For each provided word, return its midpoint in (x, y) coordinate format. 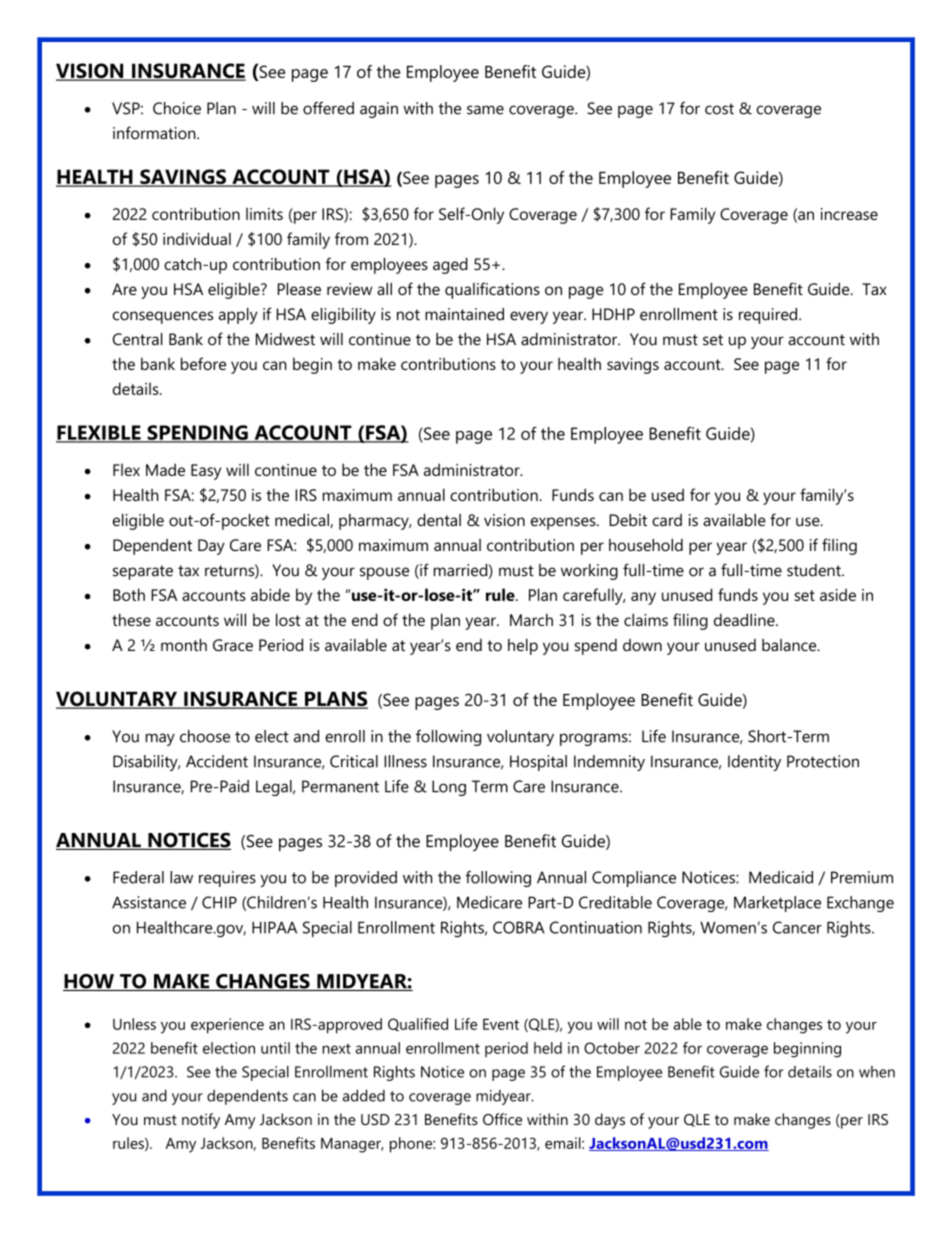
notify (201, 1121)
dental (439, 520)
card (667, 520)
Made (165, 469)
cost (719, 109)
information (155, 132)
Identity (754, 763)
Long (449, 788)
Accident (217, 761)
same (485, 110)
